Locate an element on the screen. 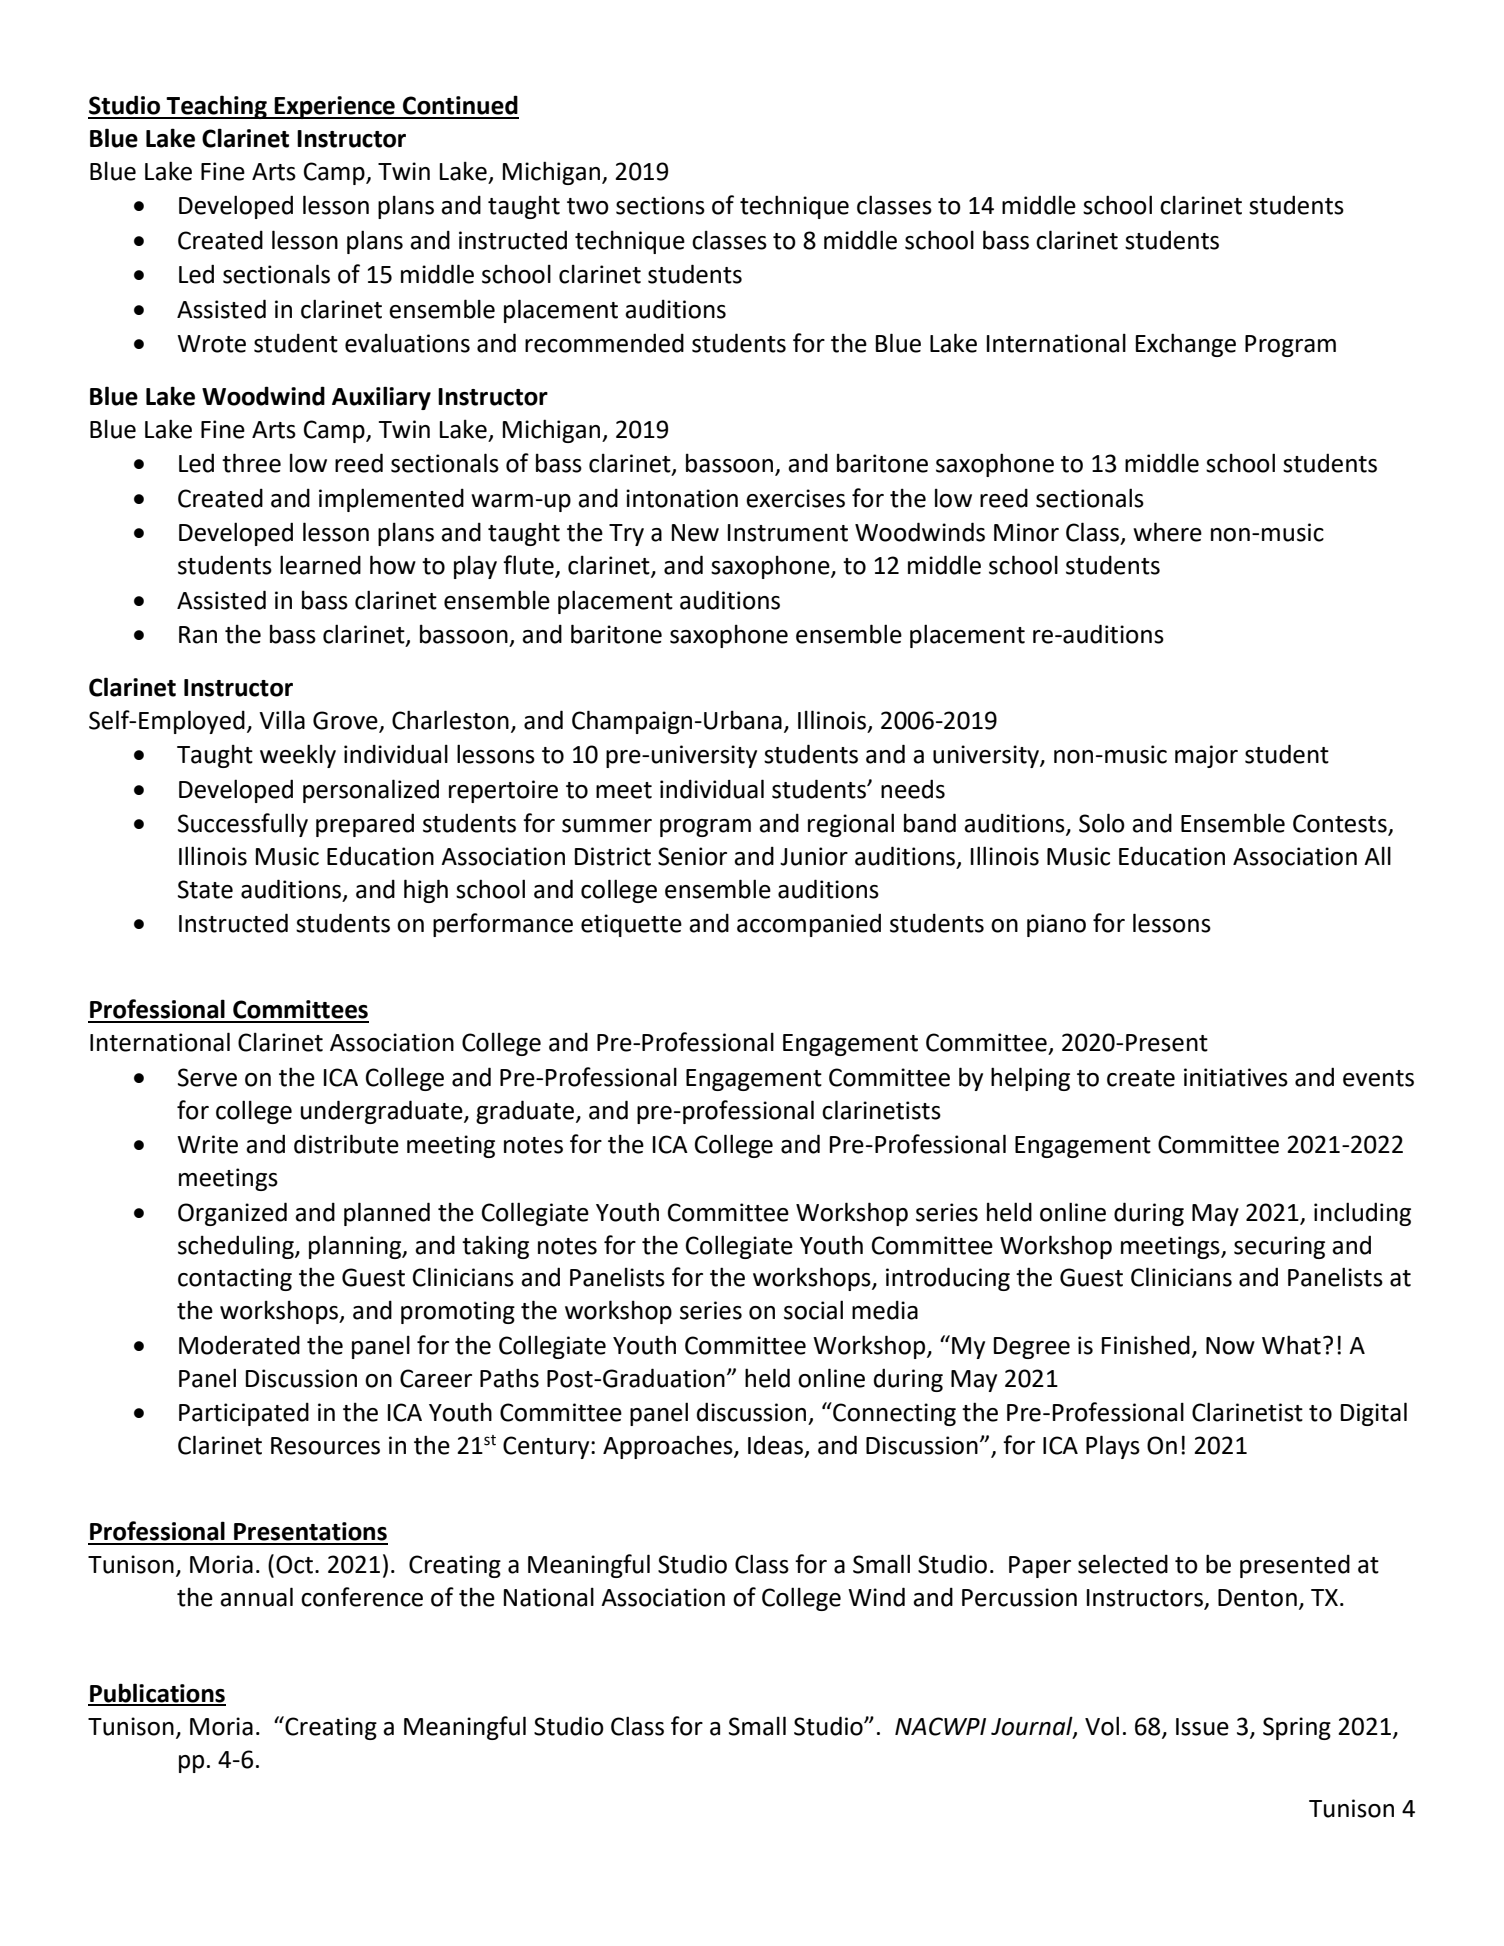  major is located at coordinates (1206, 756).
